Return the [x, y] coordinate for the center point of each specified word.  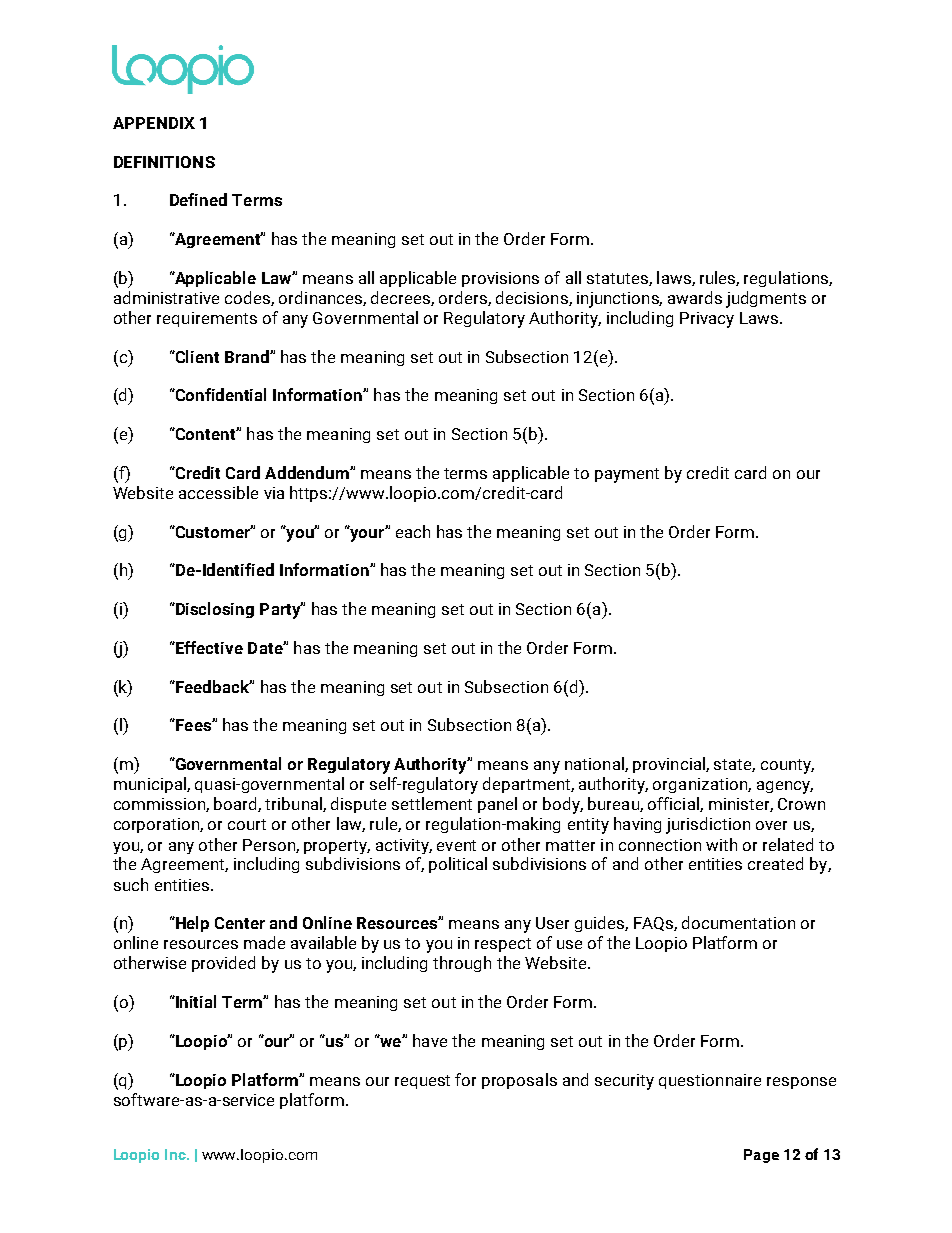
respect [503, 945]
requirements [207, 319]
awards [695, 297]
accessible [218, 492]
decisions [533, 298]
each [413, 531]
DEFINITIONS [164, 162]
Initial [195, 1001]
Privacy [707, 320]
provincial [670, 765]
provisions [500, 279]
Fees [193, 725]
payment [627, 475]
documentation [738, 922]
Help [191, 924]
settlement [432, 803]
